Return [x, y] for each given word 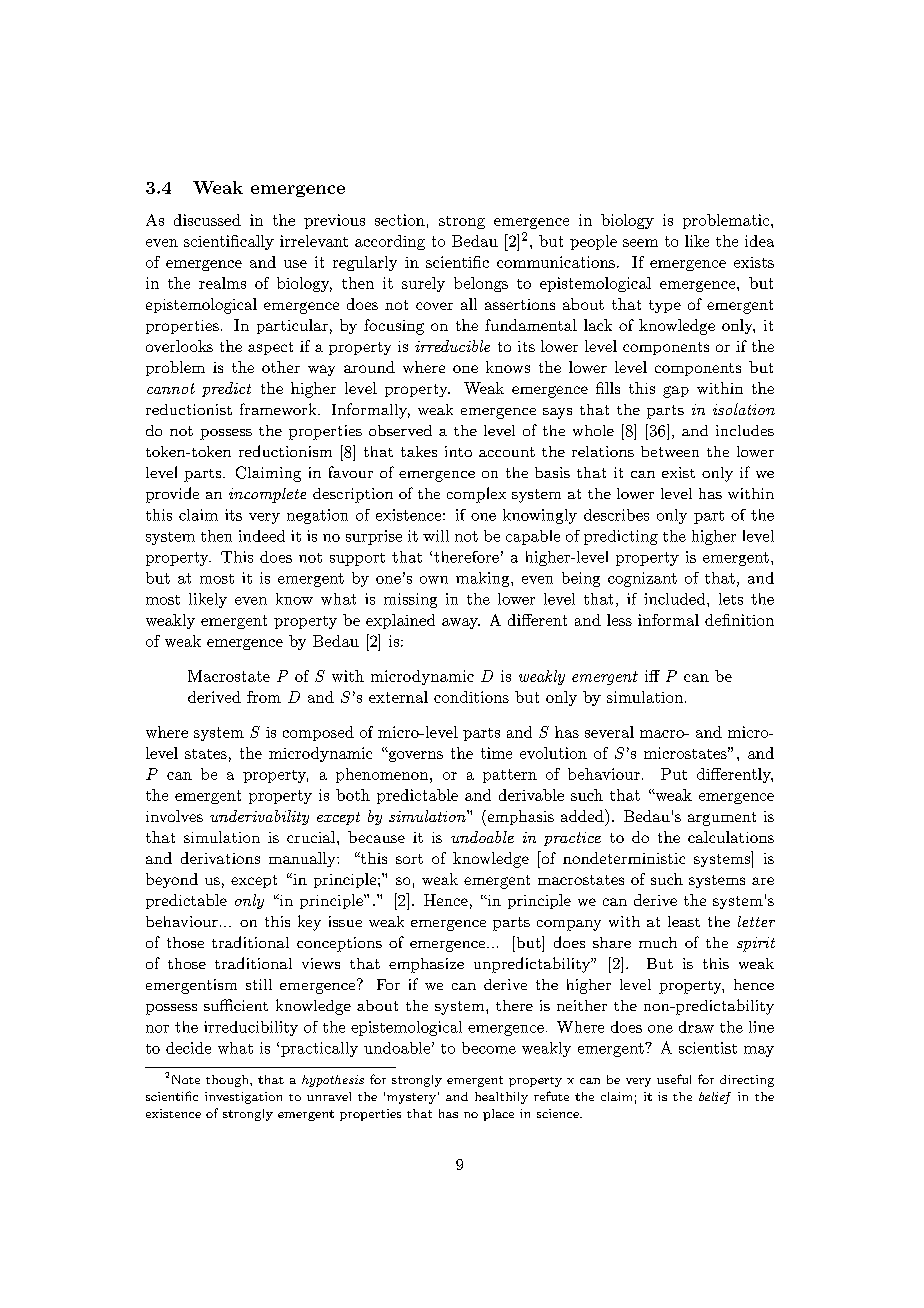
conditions [471, 697]
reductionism [285, 451]
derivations [220, 858]
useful [674, 1079]
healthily [501, 1098]
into [458, 451]
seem [640, 243]
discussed [207, 220]
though [228, 1081]
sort [409, 859]
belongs [481, 284]
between [670, 451]
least [684, 921]
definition [739, 620]
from [264, 697]
